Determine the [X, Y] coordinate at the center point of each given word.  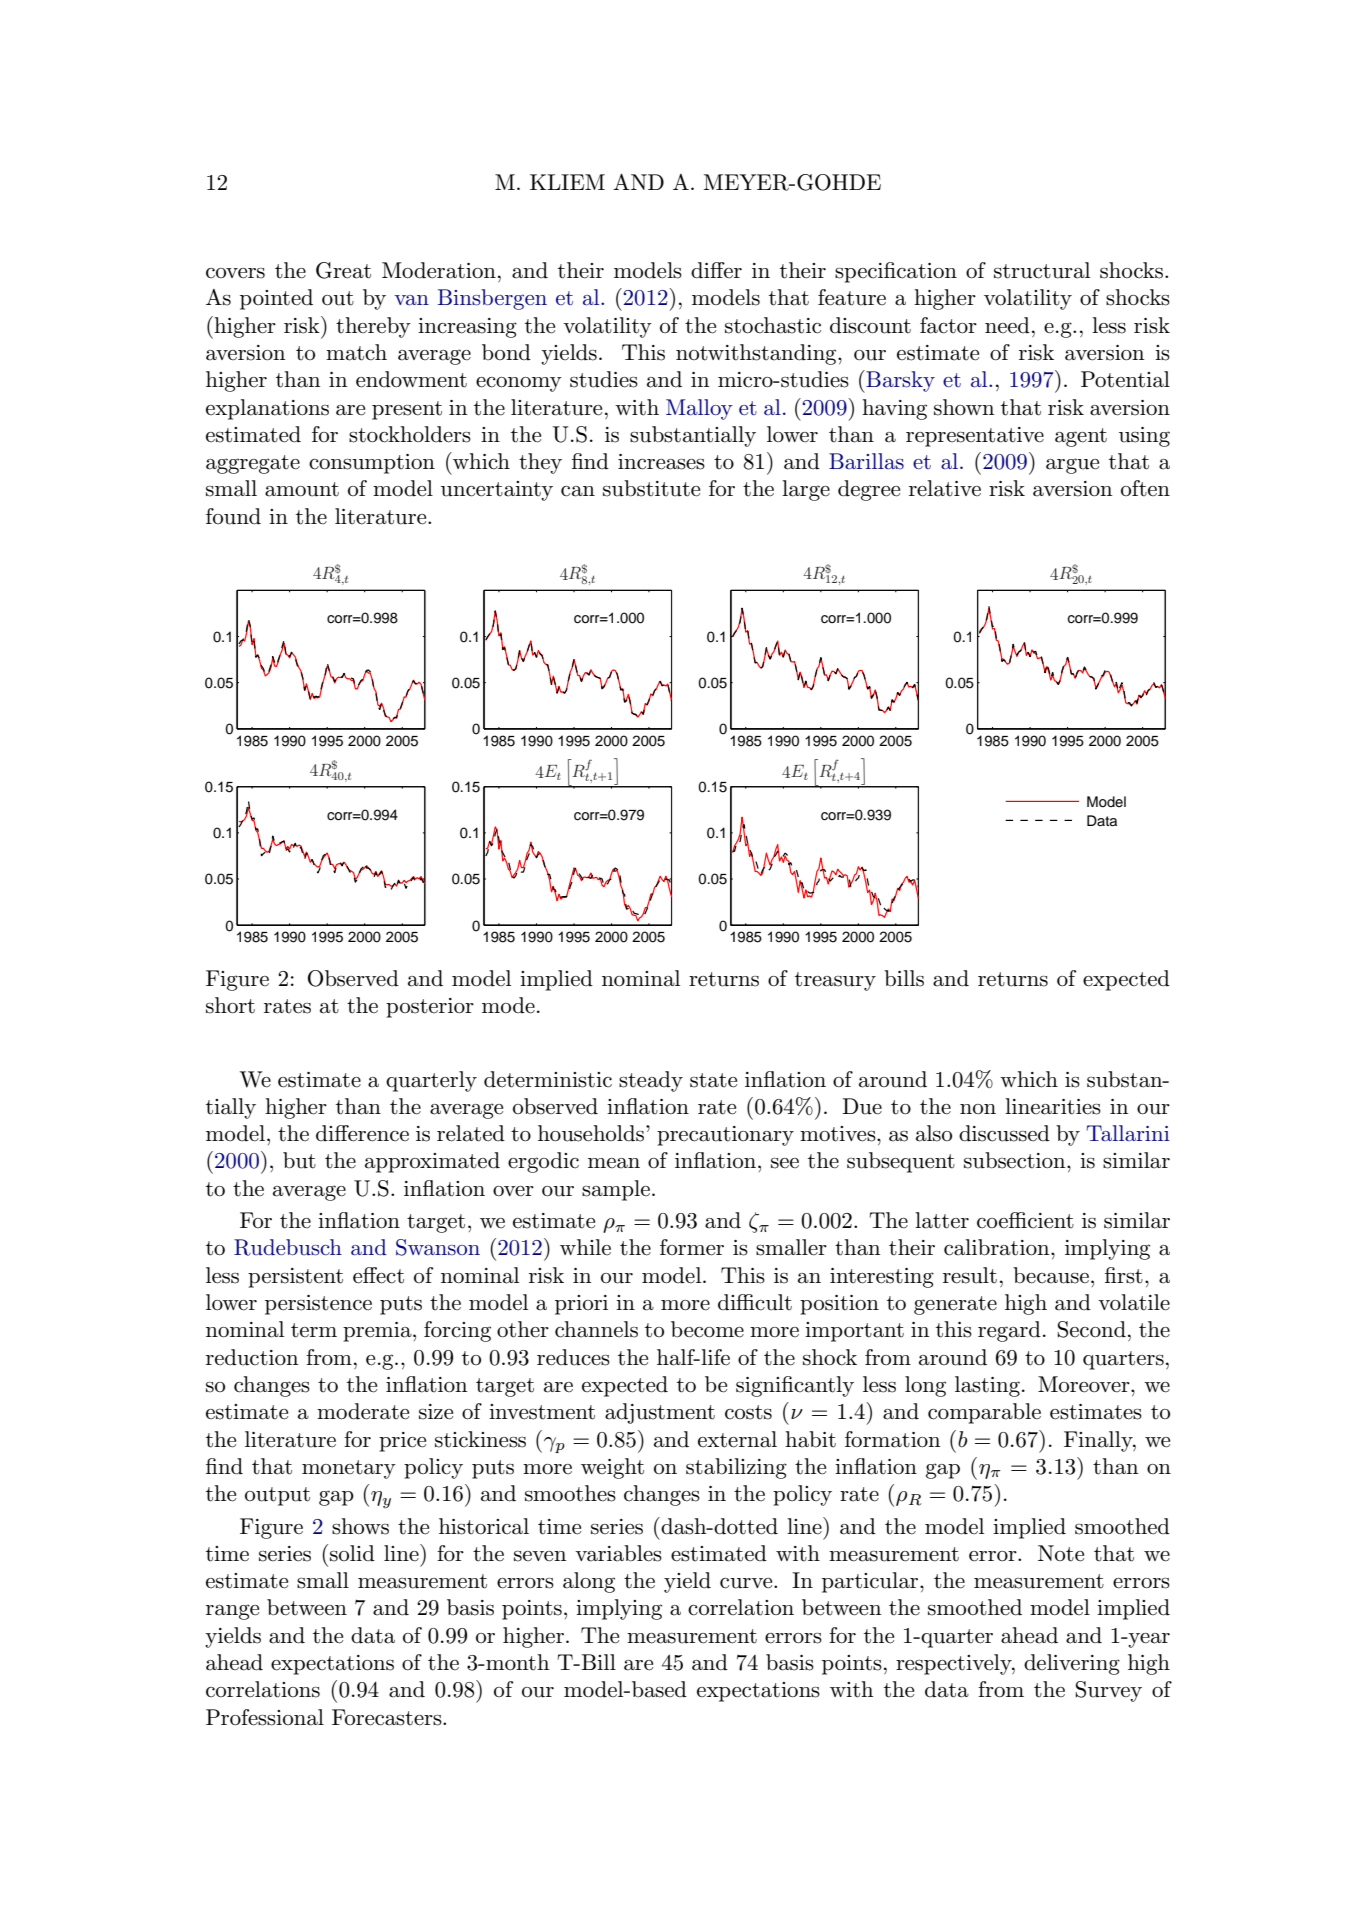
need [1007, 325]
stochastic [773, 325]
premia [378, 1332]
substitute [651, 488]
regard [1009, 1331]
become [707, 1329]
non [978, 1109]
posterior [430, 1008]
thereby [373, 327]
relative [945, 488]
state [713, 1080]
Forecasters [388, 1717]
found [233, 516]
